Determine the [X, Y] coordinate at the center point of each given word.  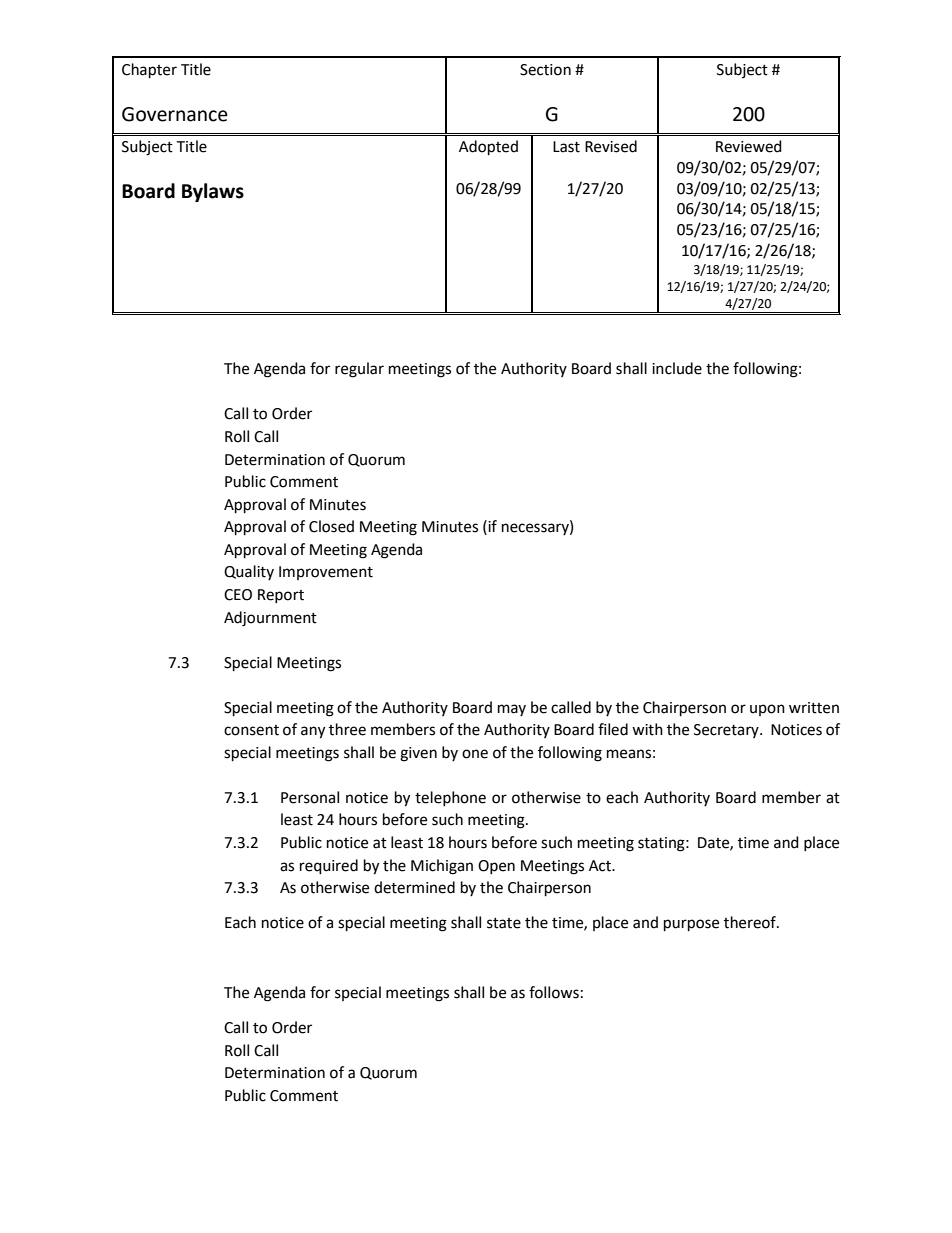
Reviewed [749, 146]
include [677, 368]
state [504, 923]
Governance [175, 114]
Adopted [488, 148]
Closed [331, 526]
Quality [249, 572]
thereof [751, 922]
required [329, 867]
